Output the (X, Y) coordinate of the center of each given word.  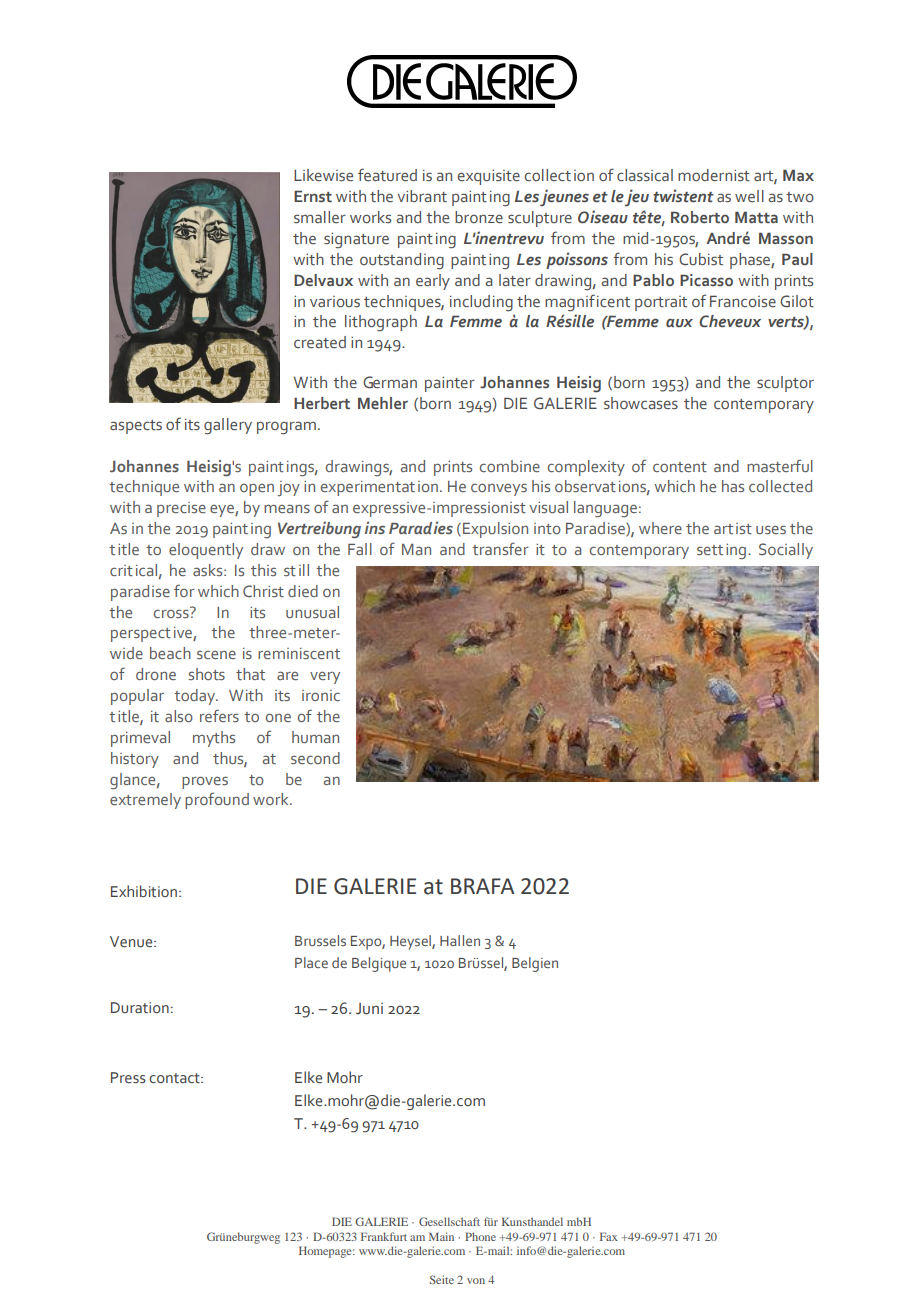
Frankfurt (384, 1236)
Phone (480, 1236)
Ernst (313, 196)
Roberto (700, 217)
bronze (479, 217)
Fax (609, 1236)
